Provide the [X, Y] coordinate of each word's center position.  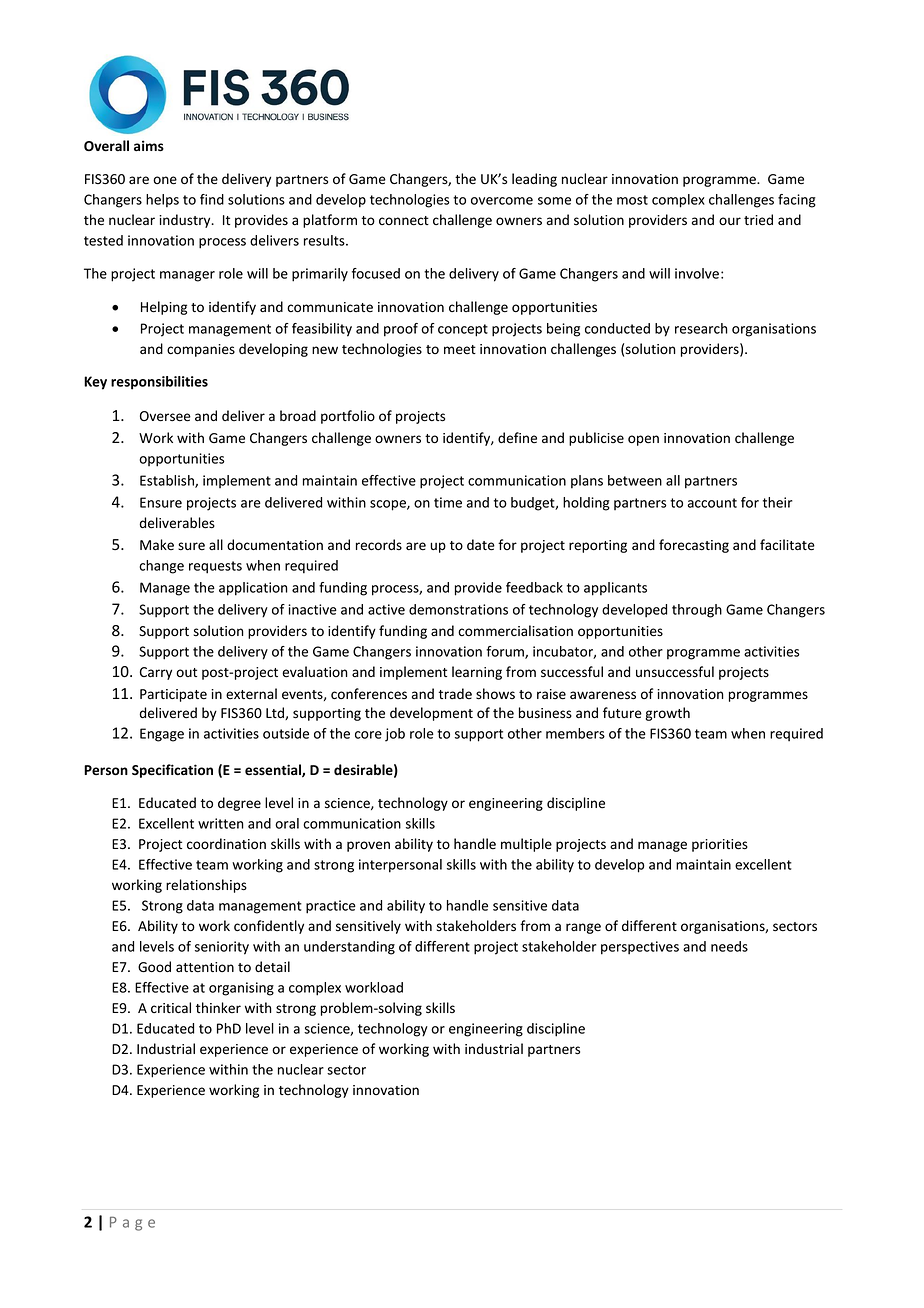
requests [215, 567]
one [165, 180]
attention [205, 967]
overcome [502, 201]
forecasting [694, 546]
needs [729, 946]
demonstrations [458, 609]
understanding [349, 948]
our [730, 221]
